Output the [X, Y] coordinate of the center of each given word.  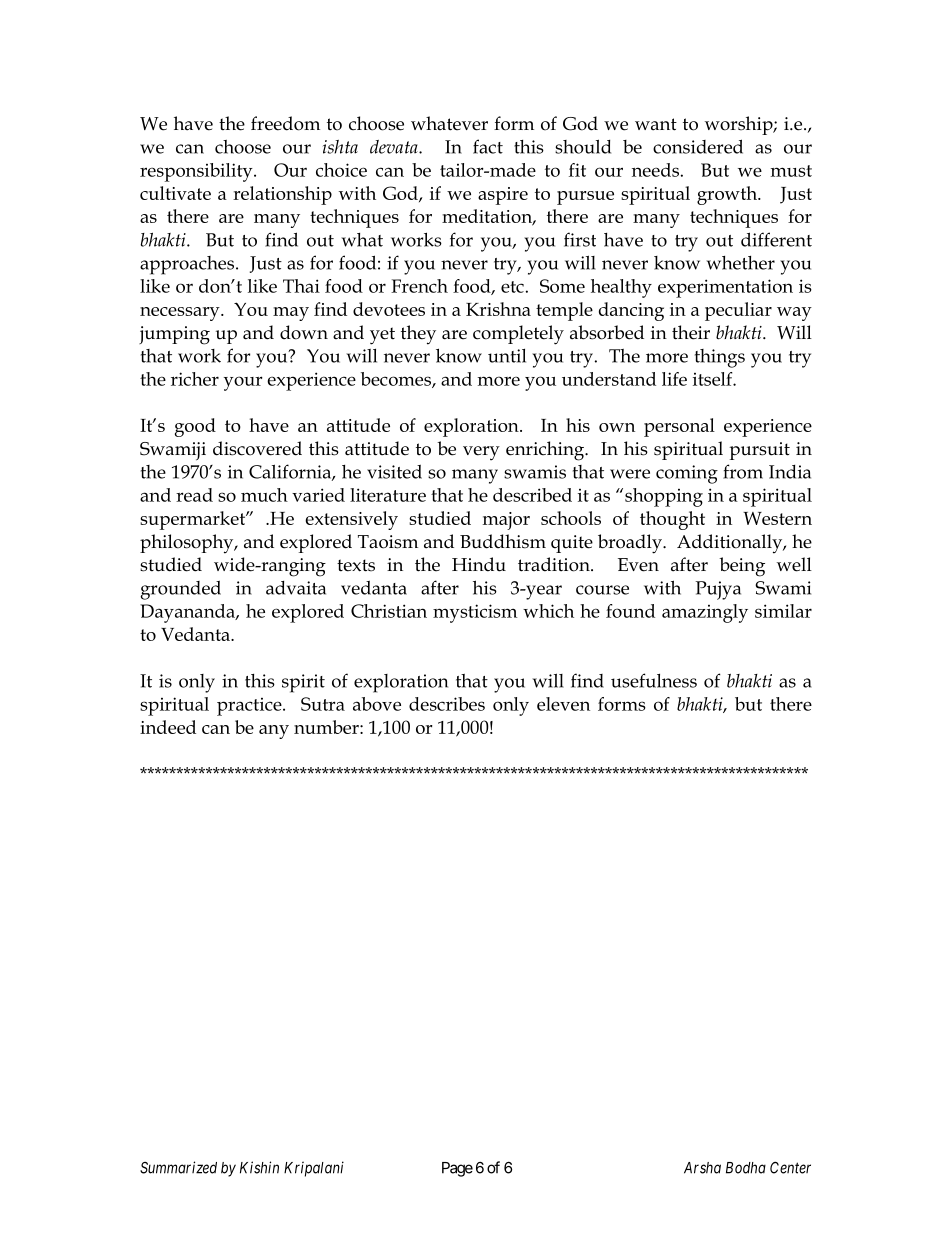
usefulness [654, 680]
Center [790, 1167]
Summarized [178, 1167]
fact [488, 146]
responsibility [197, 172]
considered [698, 146]
